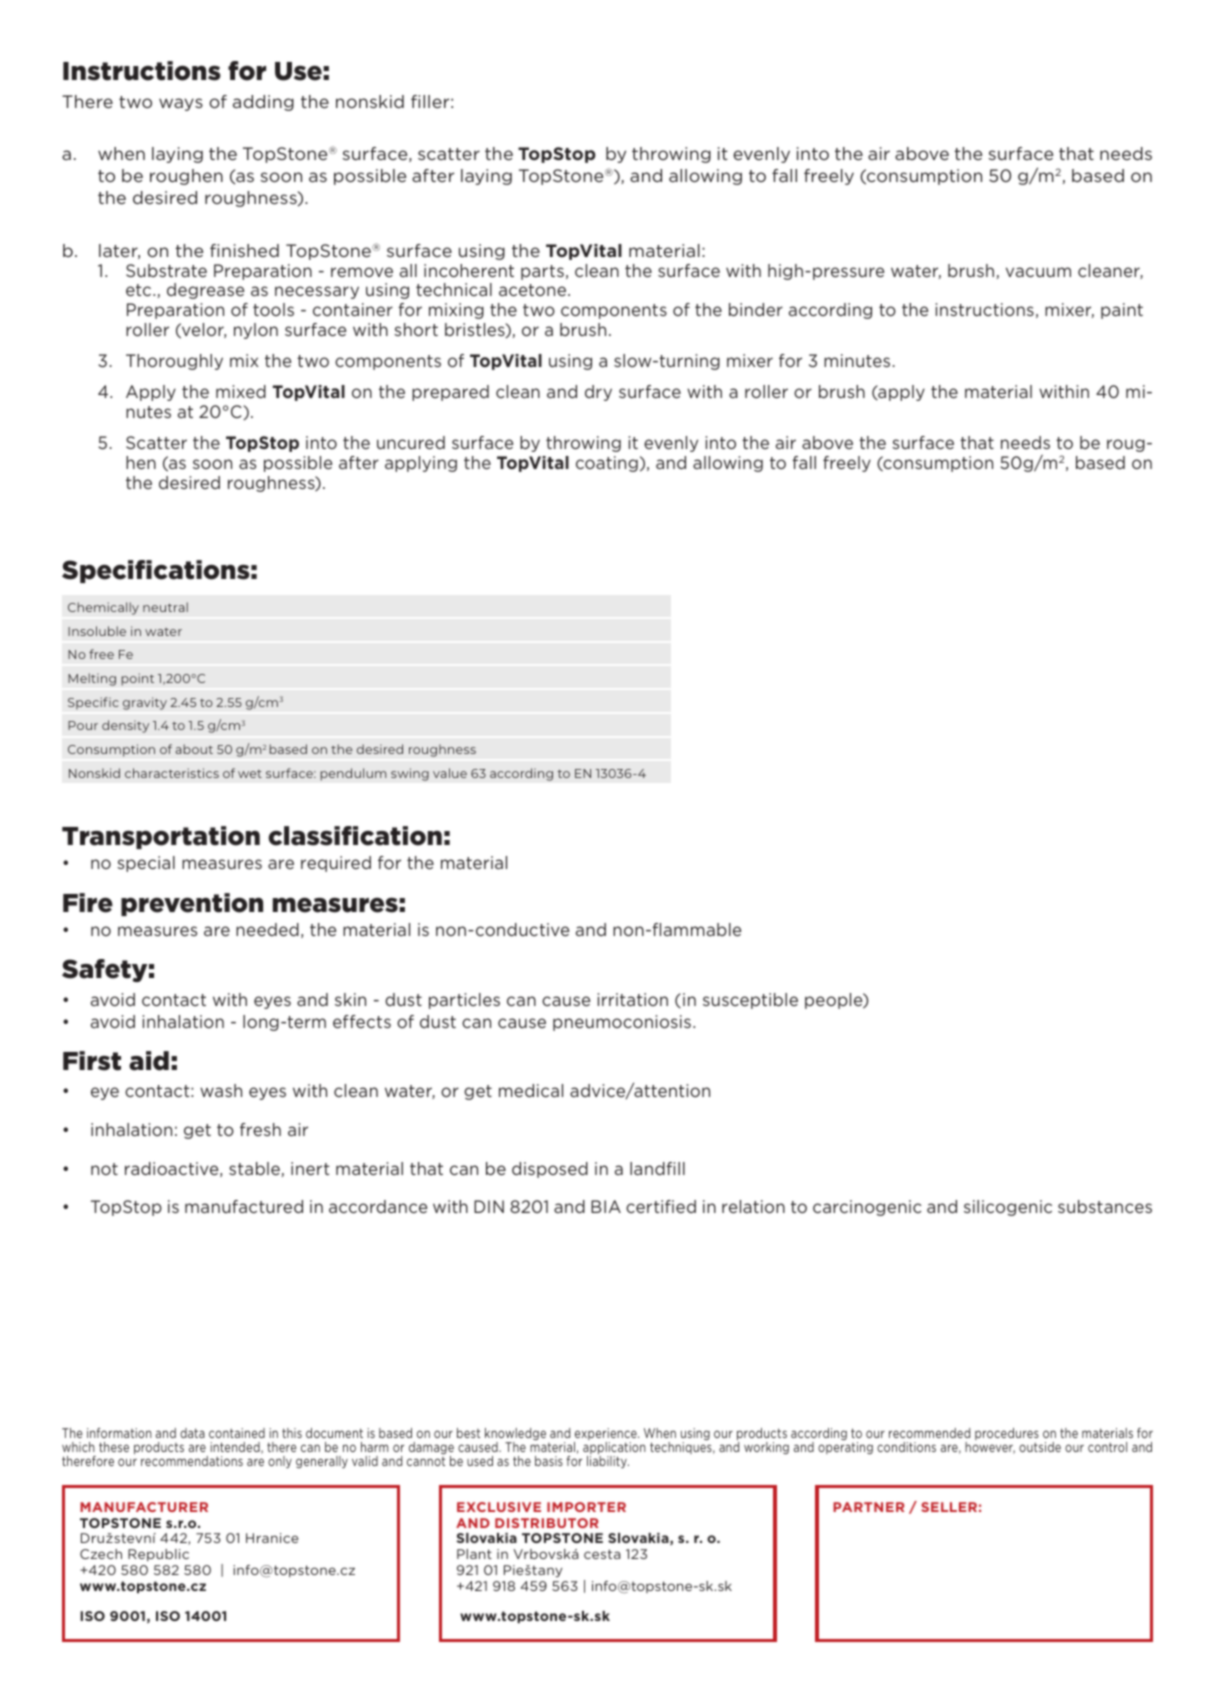 Image resolution: width=1215 pixels, height=1704 pixels. Describe the element at coordinates (450, 773) in the screenshot. I see `value` at that location.
